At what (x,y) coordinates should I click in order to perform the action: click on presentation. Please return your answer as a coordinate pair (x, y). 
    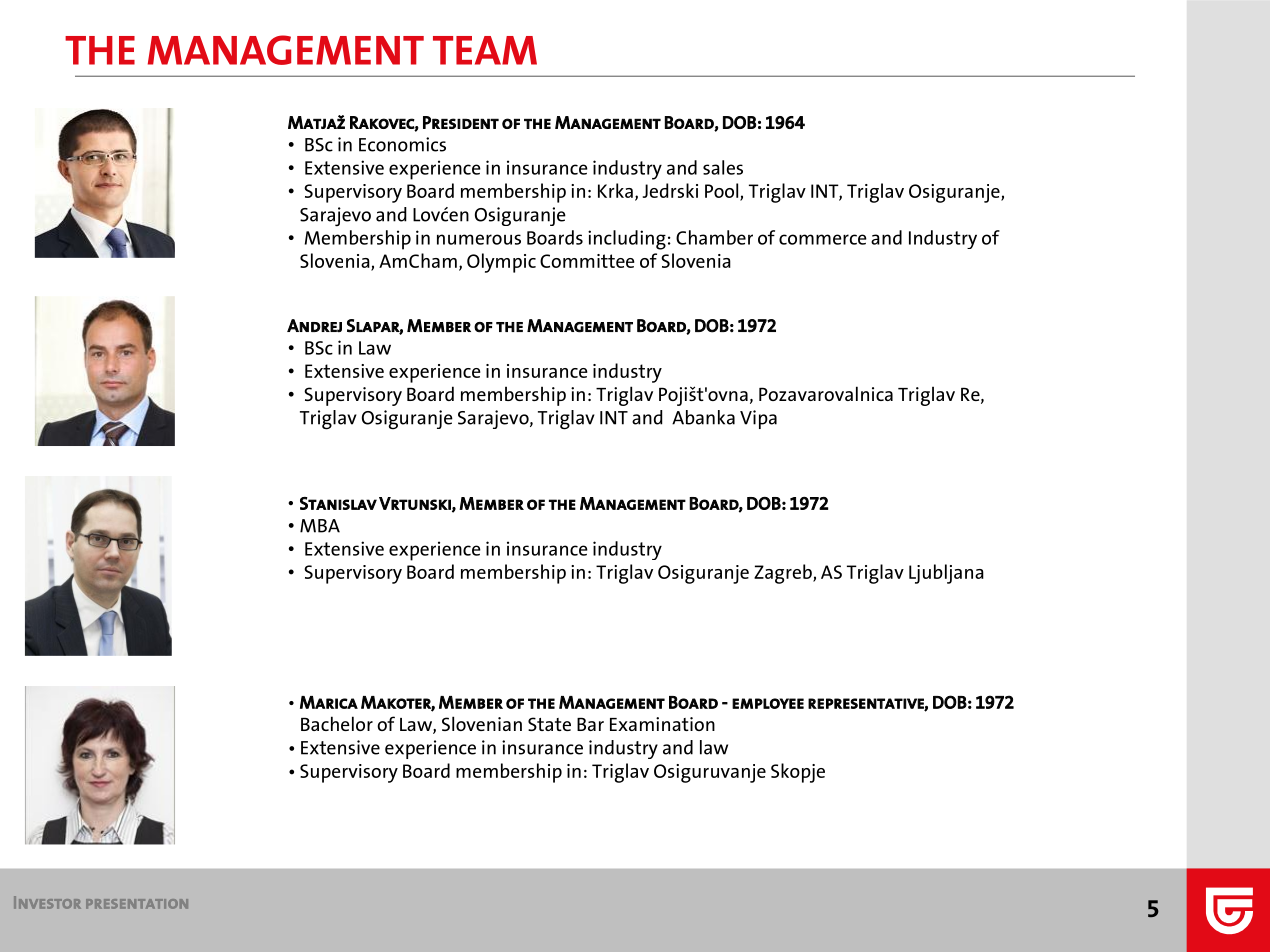
    Looking at the image, I should click on (137, 904).
